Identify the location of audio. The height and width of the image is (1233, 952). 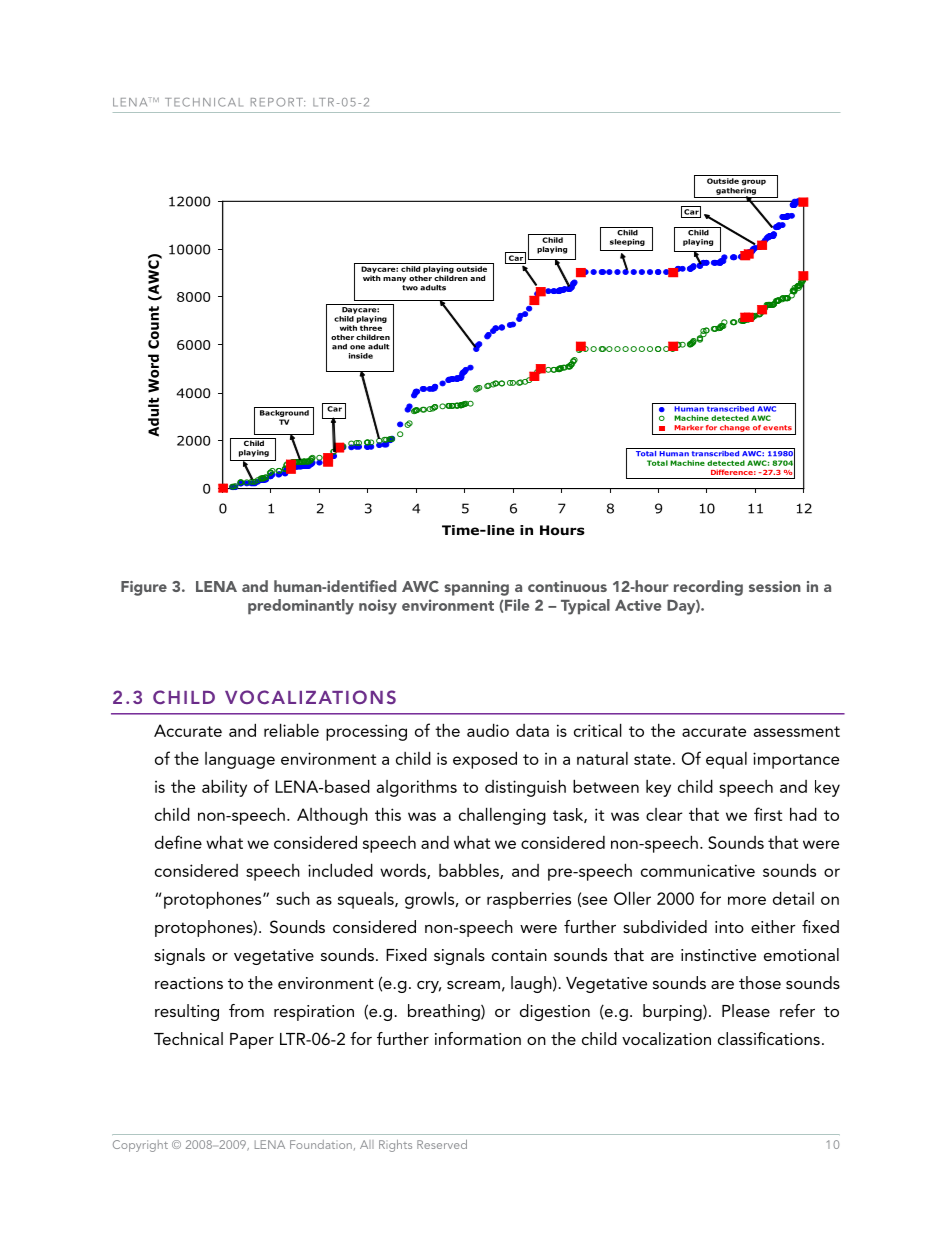
(488, 730).
